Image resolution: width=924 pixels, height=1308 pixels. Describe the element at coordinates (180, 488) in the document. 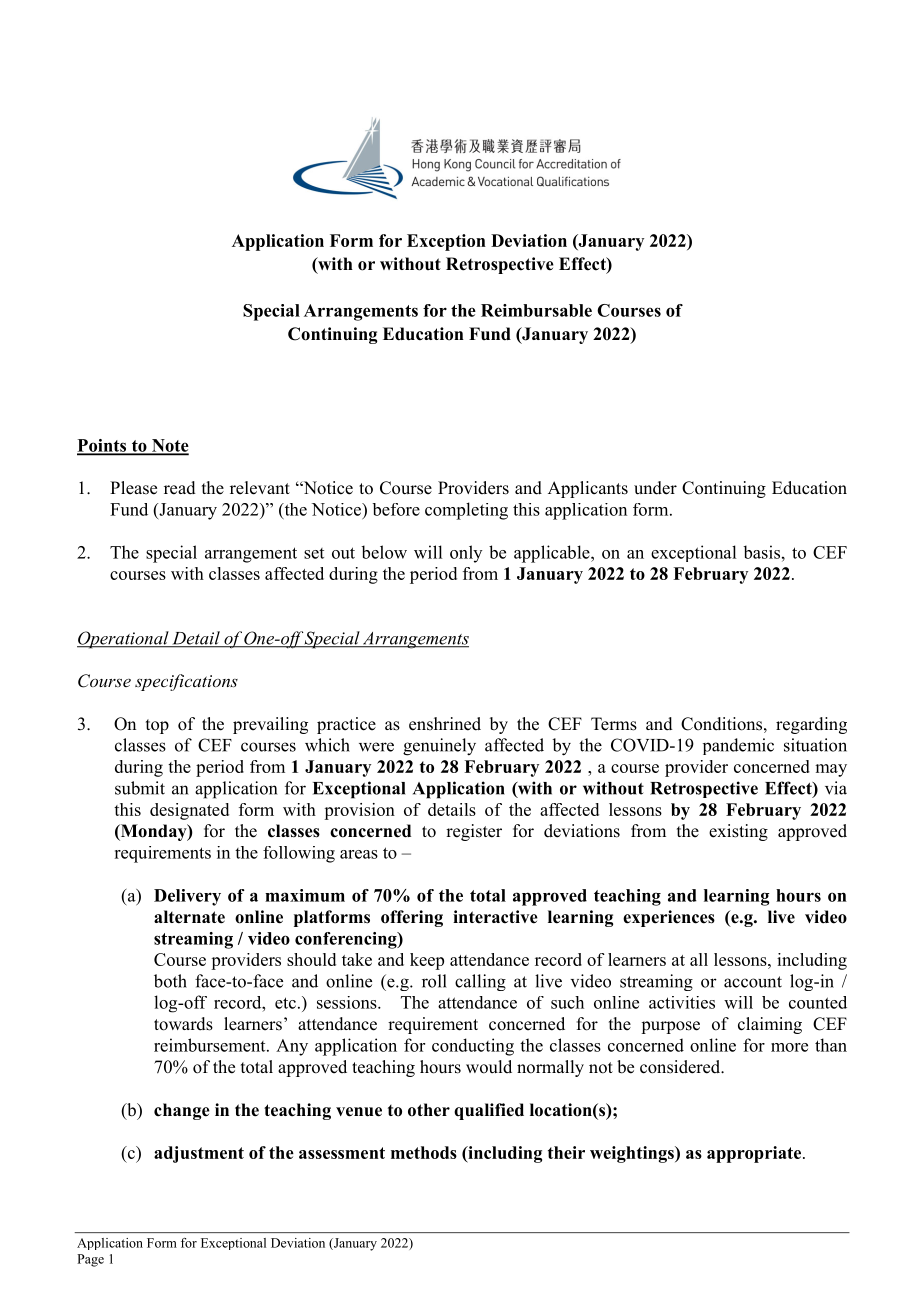

I see `read` at that location.
